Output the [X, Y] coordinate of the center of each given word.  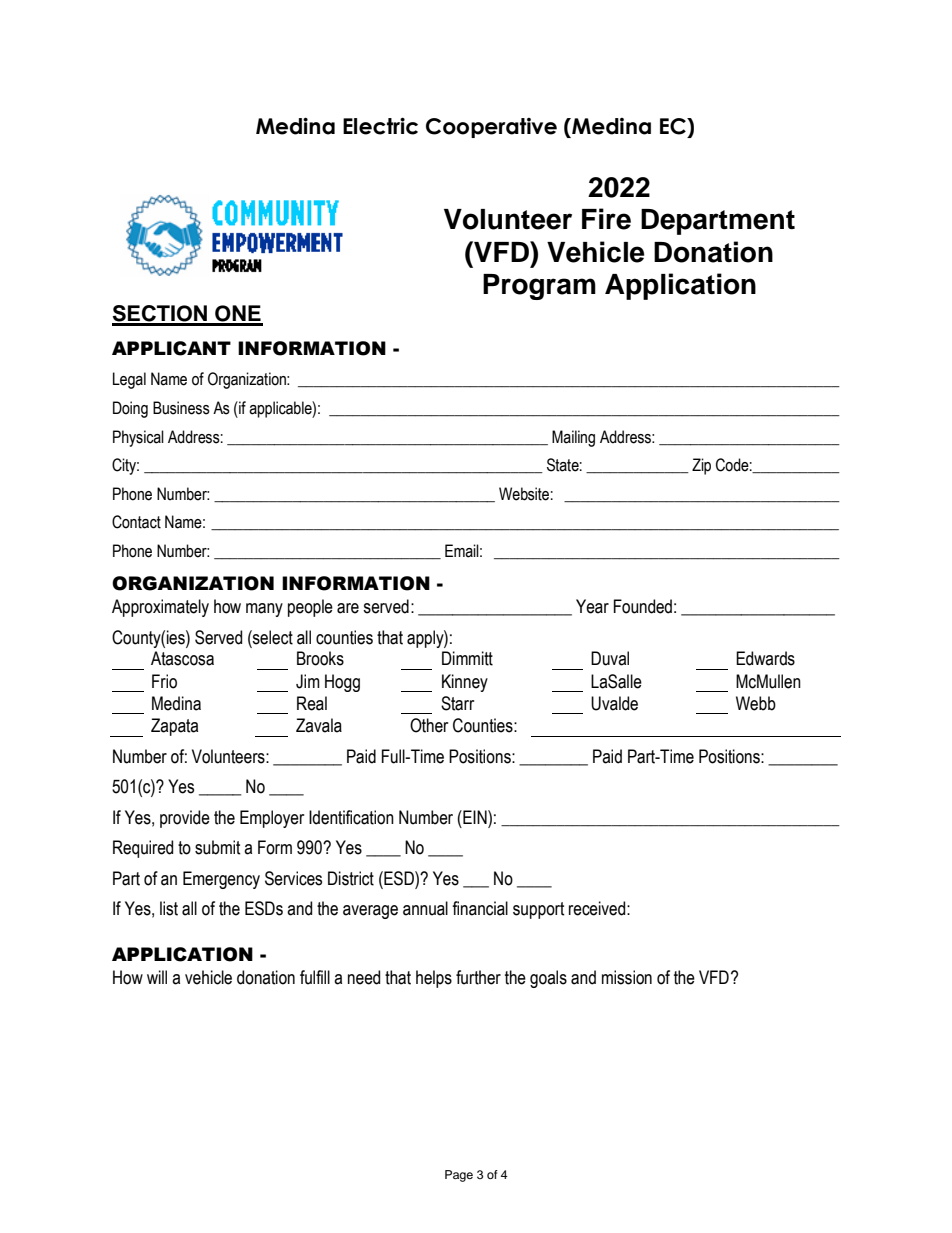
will [157, 977]
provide [185, 819]
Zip [701, 466]
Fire [606, 219]
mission [627, 977]
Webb [756, 703]
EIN [475, 817]
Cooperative [491, 128]
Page [459, 1176]
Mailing [573, 438]
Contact [136, 522]
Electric [380, 126]
